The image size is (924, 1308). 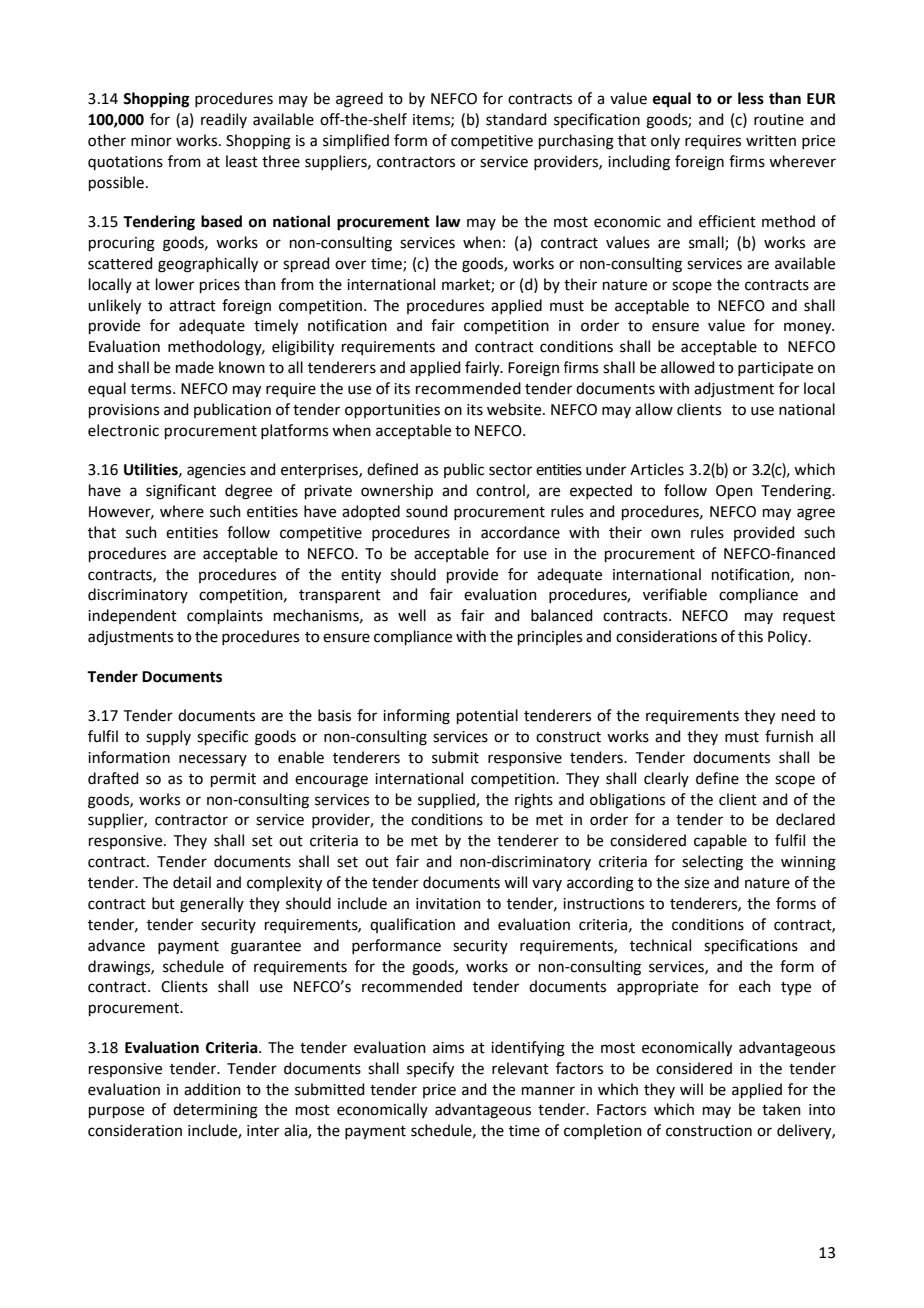 I want to click on standard, so click(x=516, y=119).
